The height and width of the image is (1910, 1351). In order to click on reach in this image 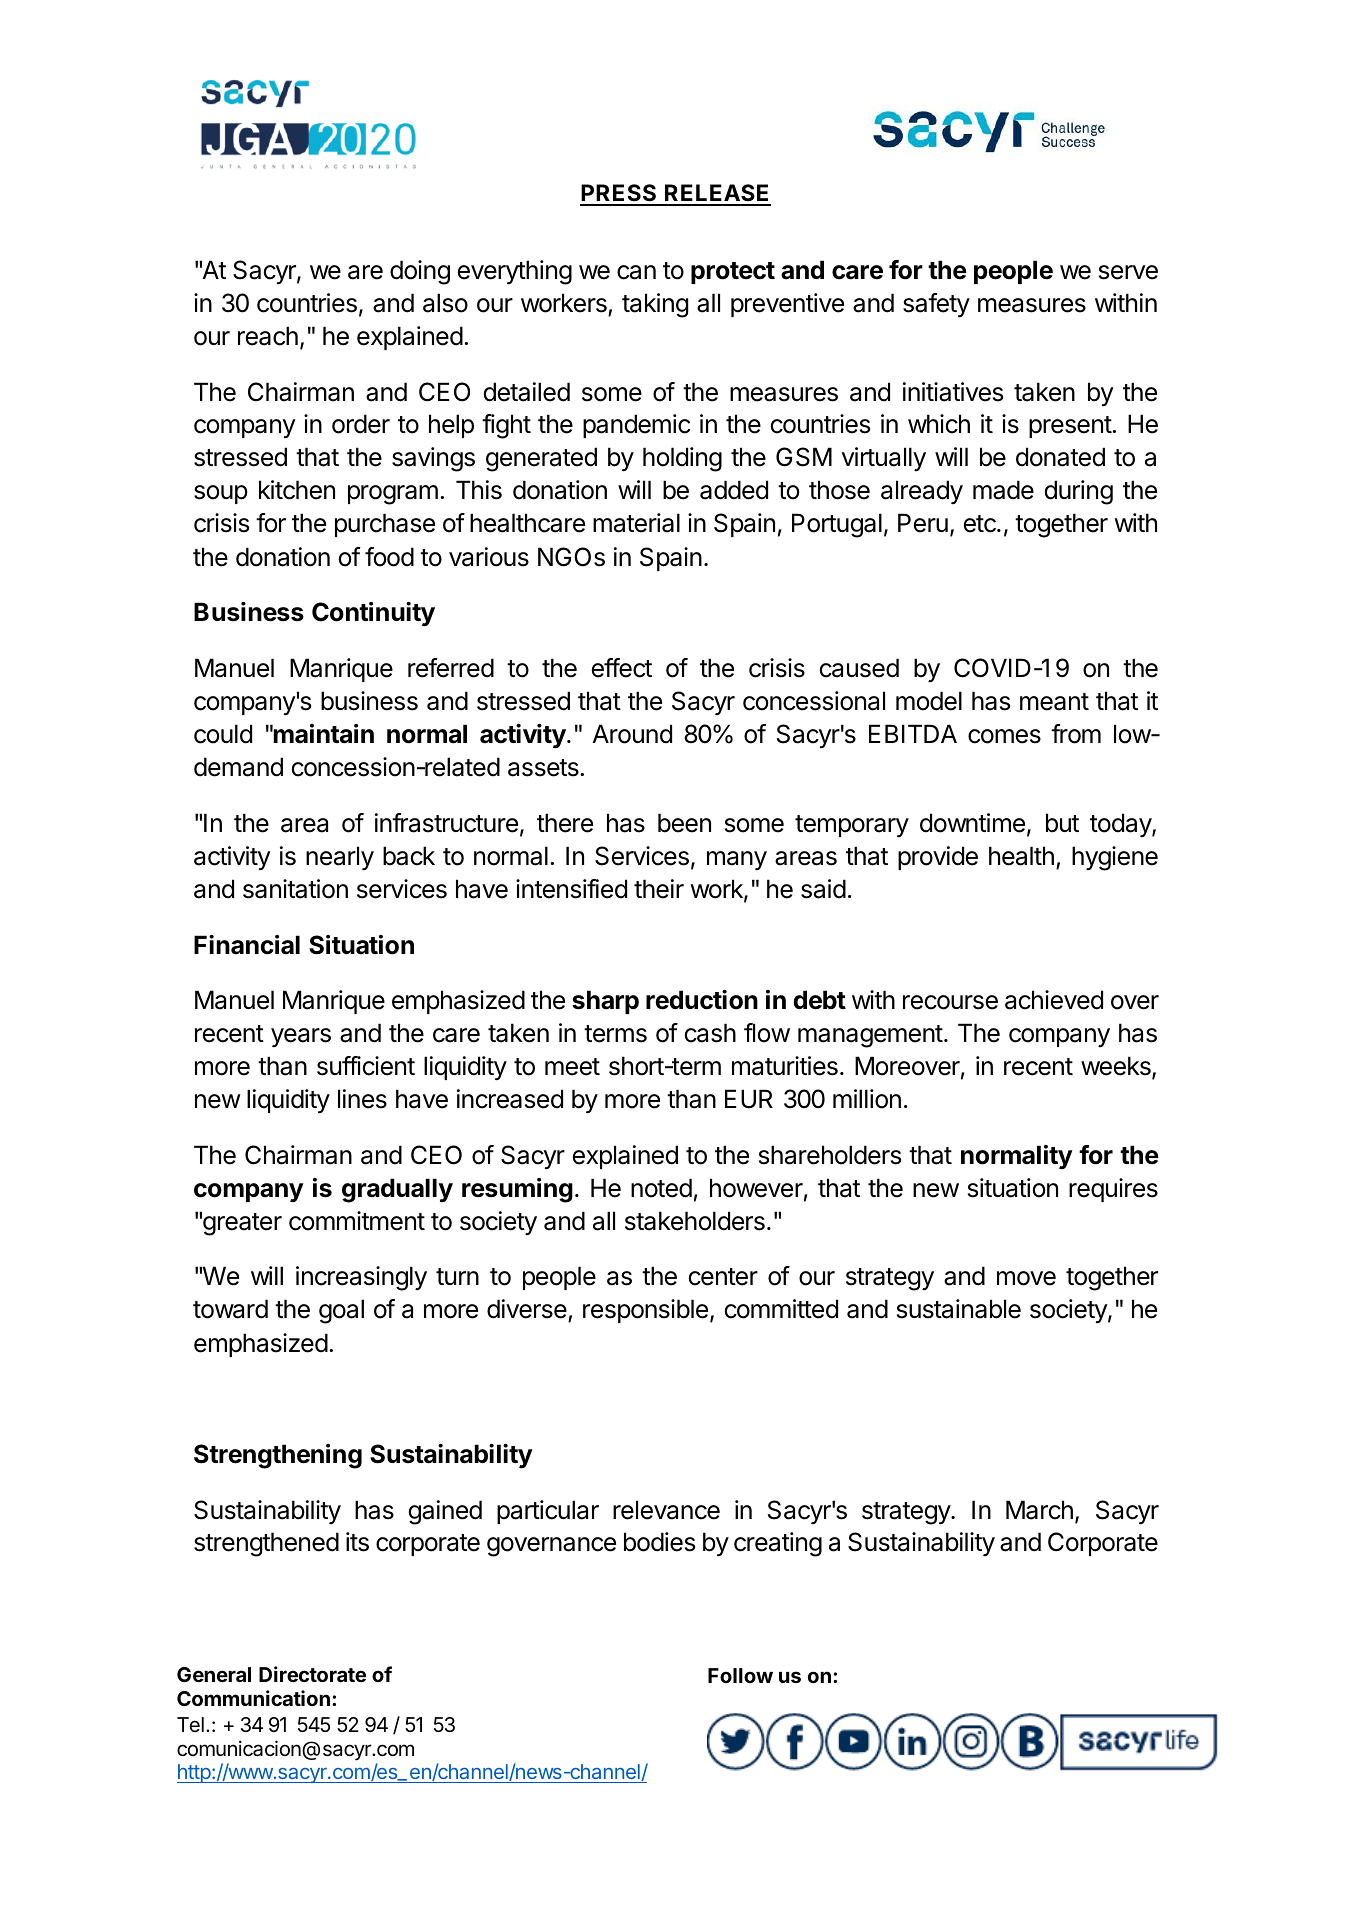, I will do `click(268, 336)`.
